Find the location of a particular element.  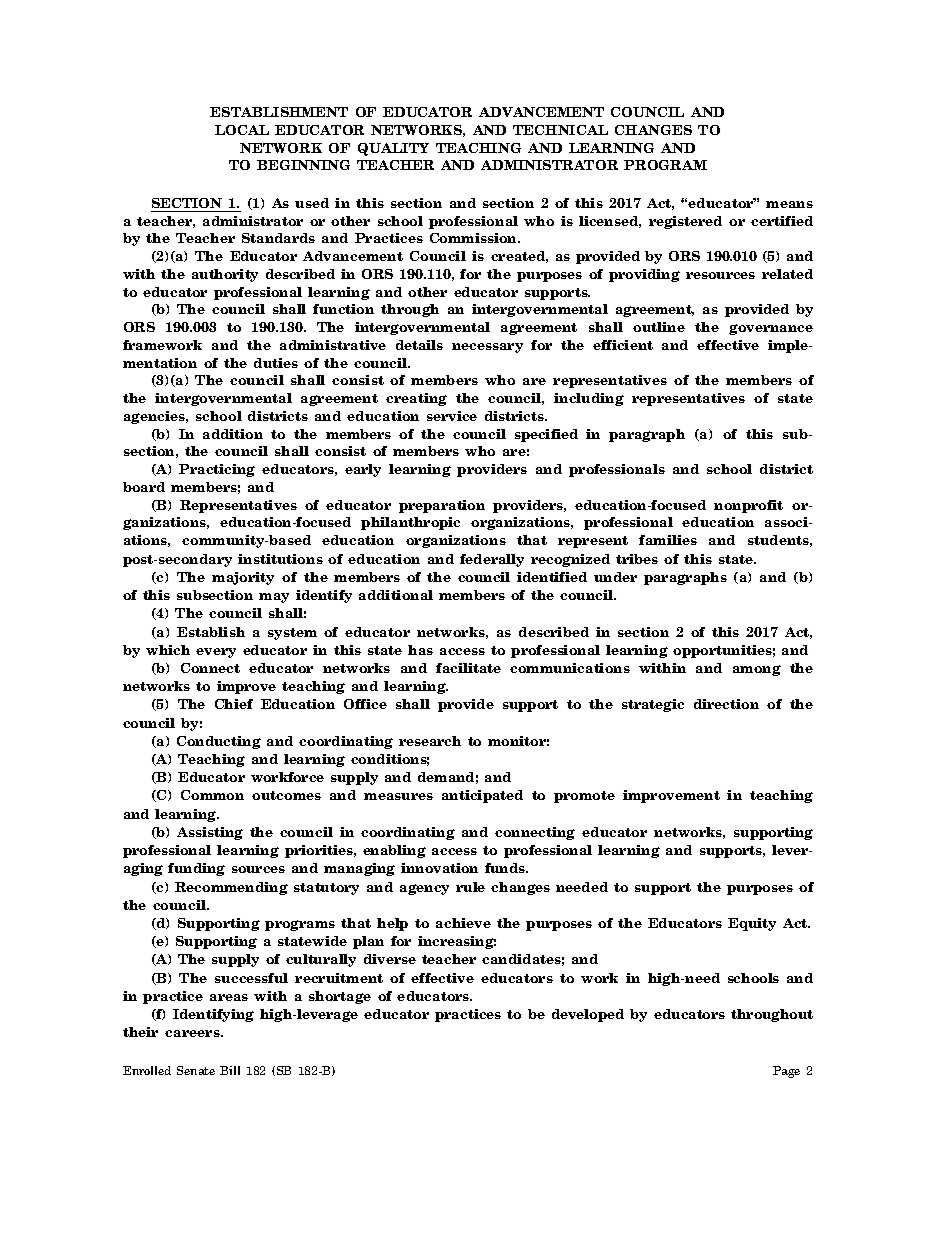

QUALITY is located at coordinates (393, 149).
